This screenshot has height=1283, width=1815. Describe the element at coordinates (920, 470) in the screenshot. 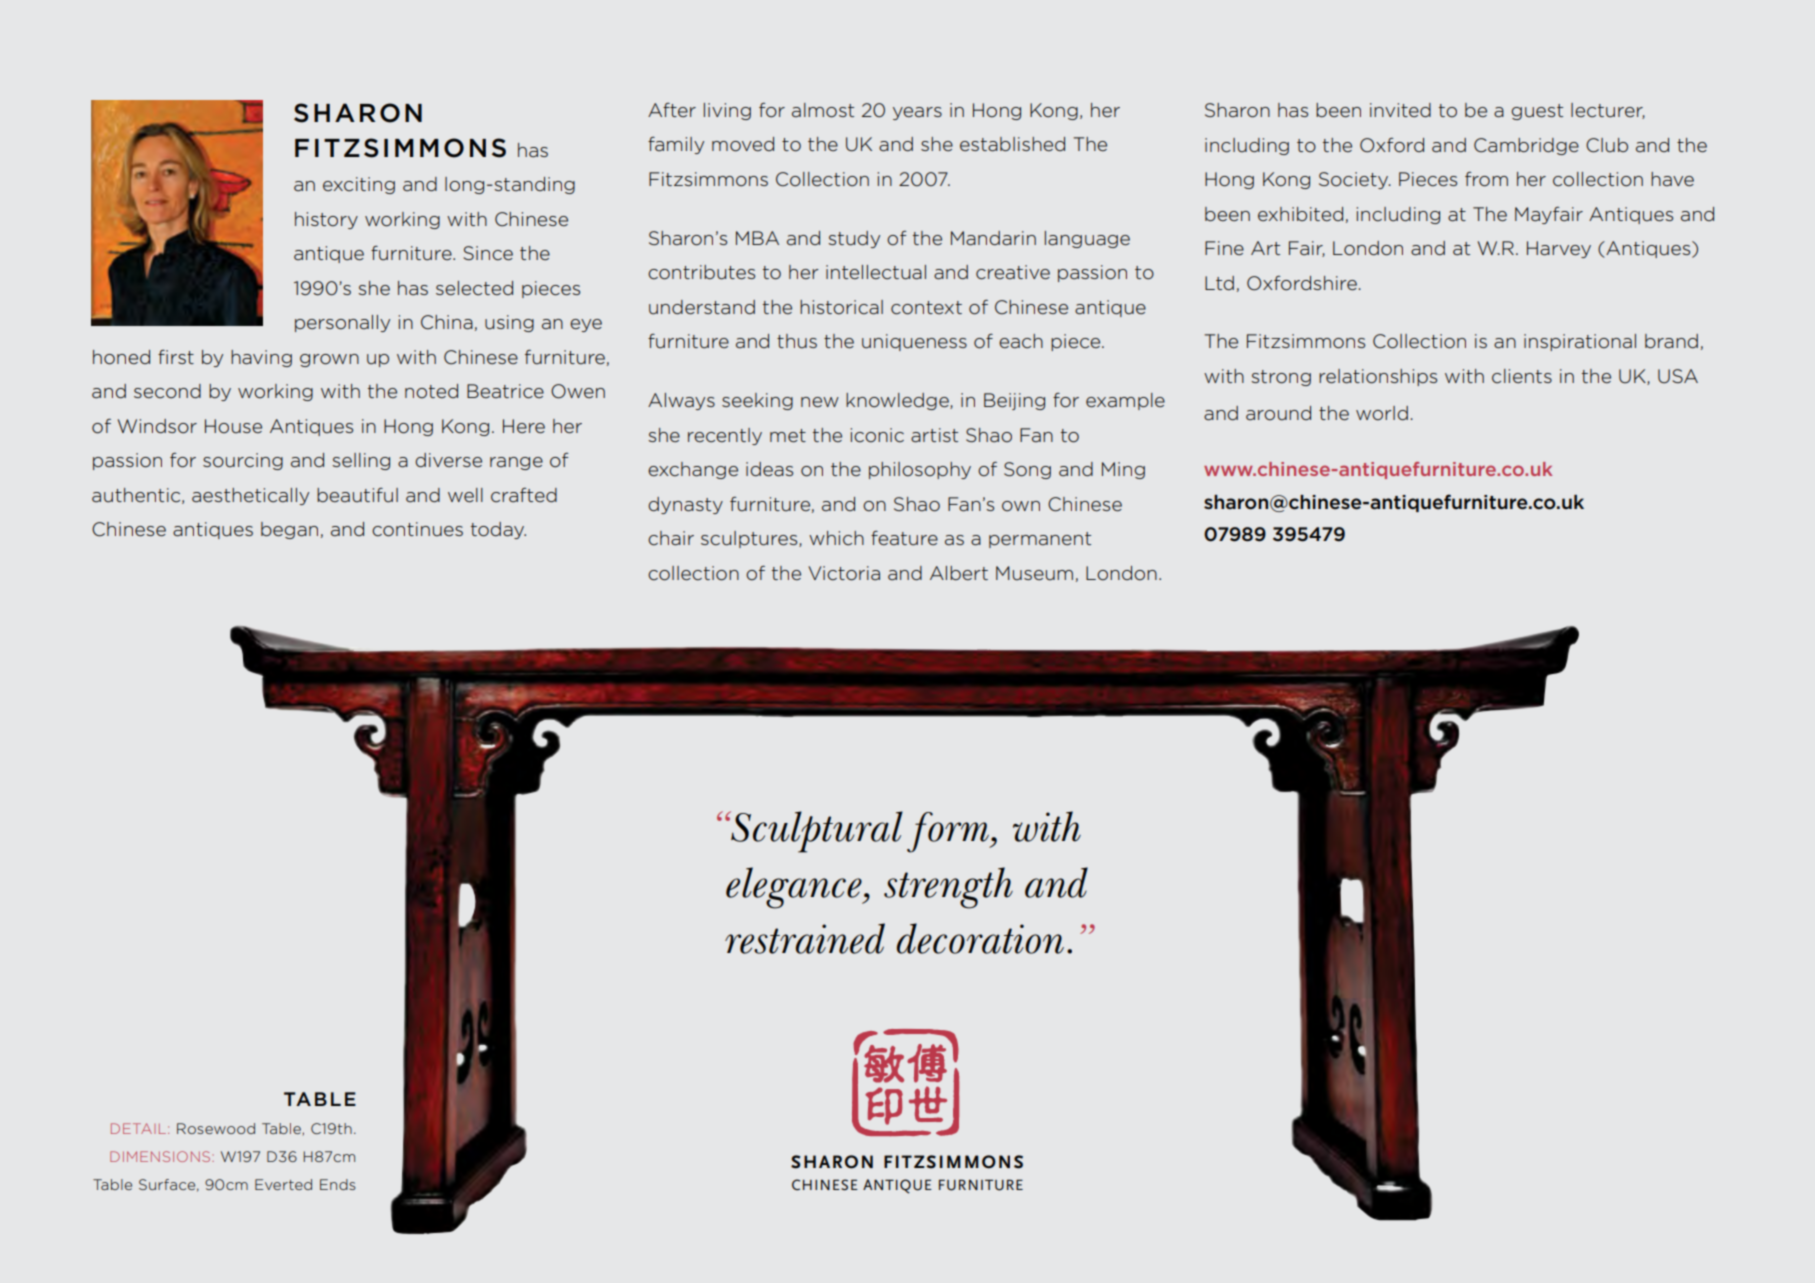

I see `philosophy` at that location.
